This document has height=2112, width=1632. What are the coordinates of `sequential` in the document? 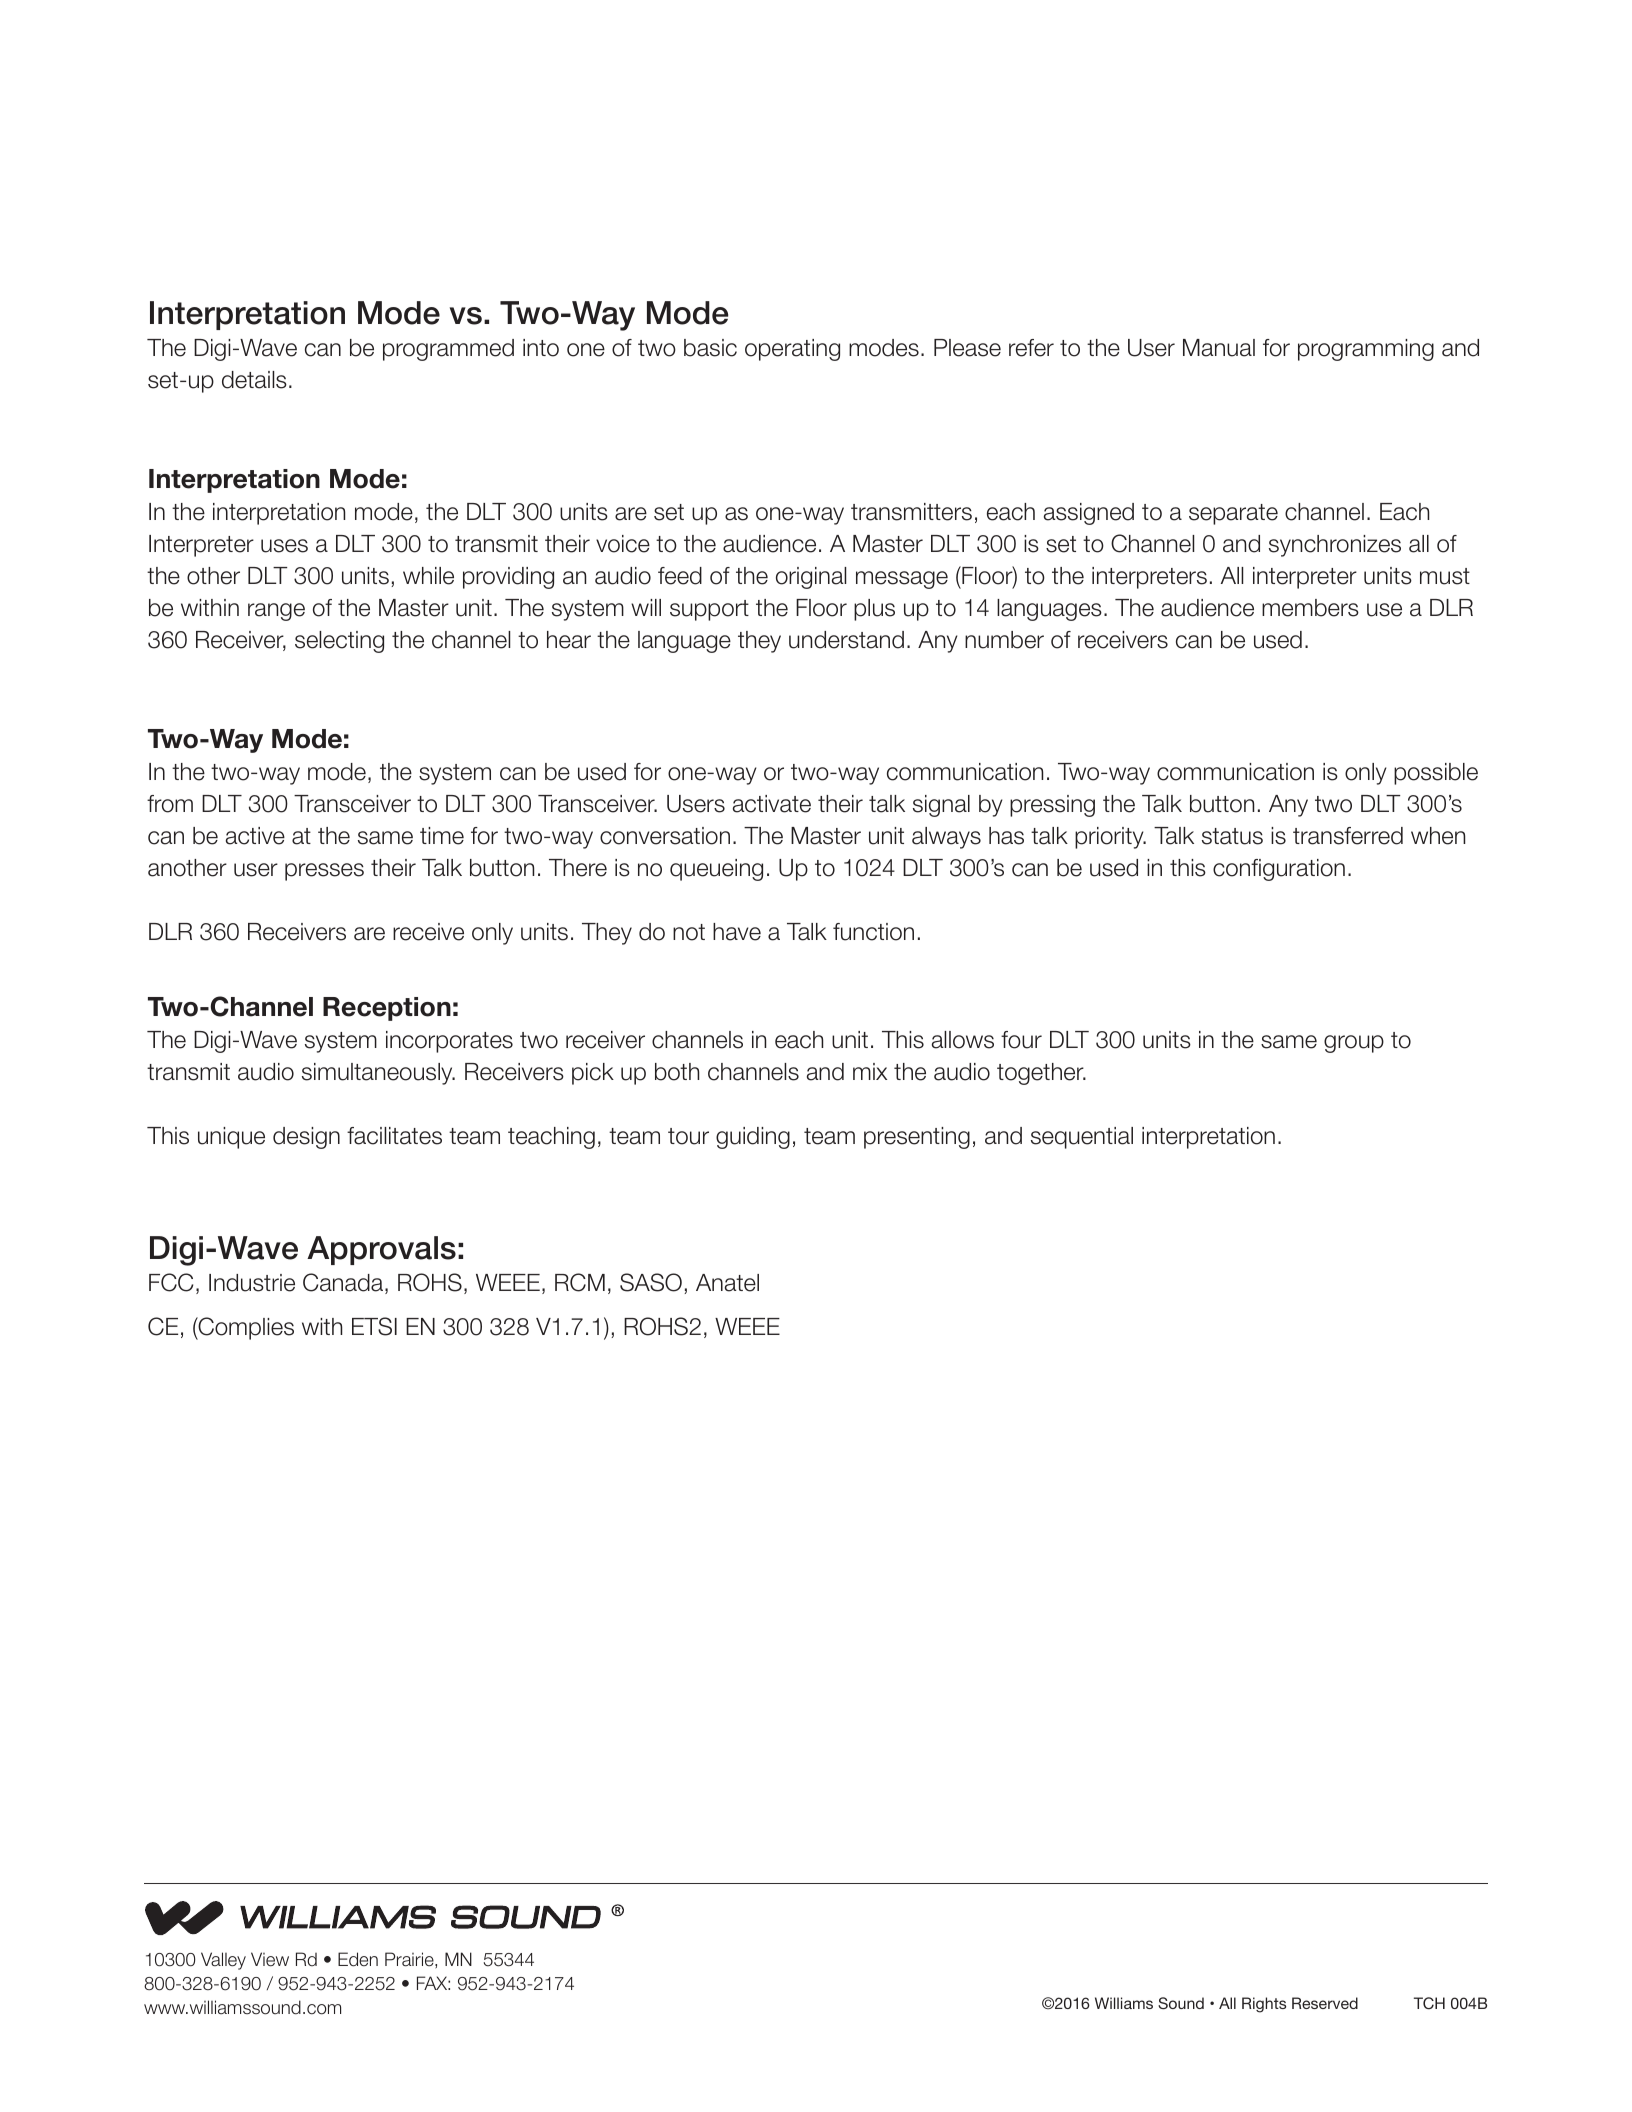 It's located at (1082, 1138).
